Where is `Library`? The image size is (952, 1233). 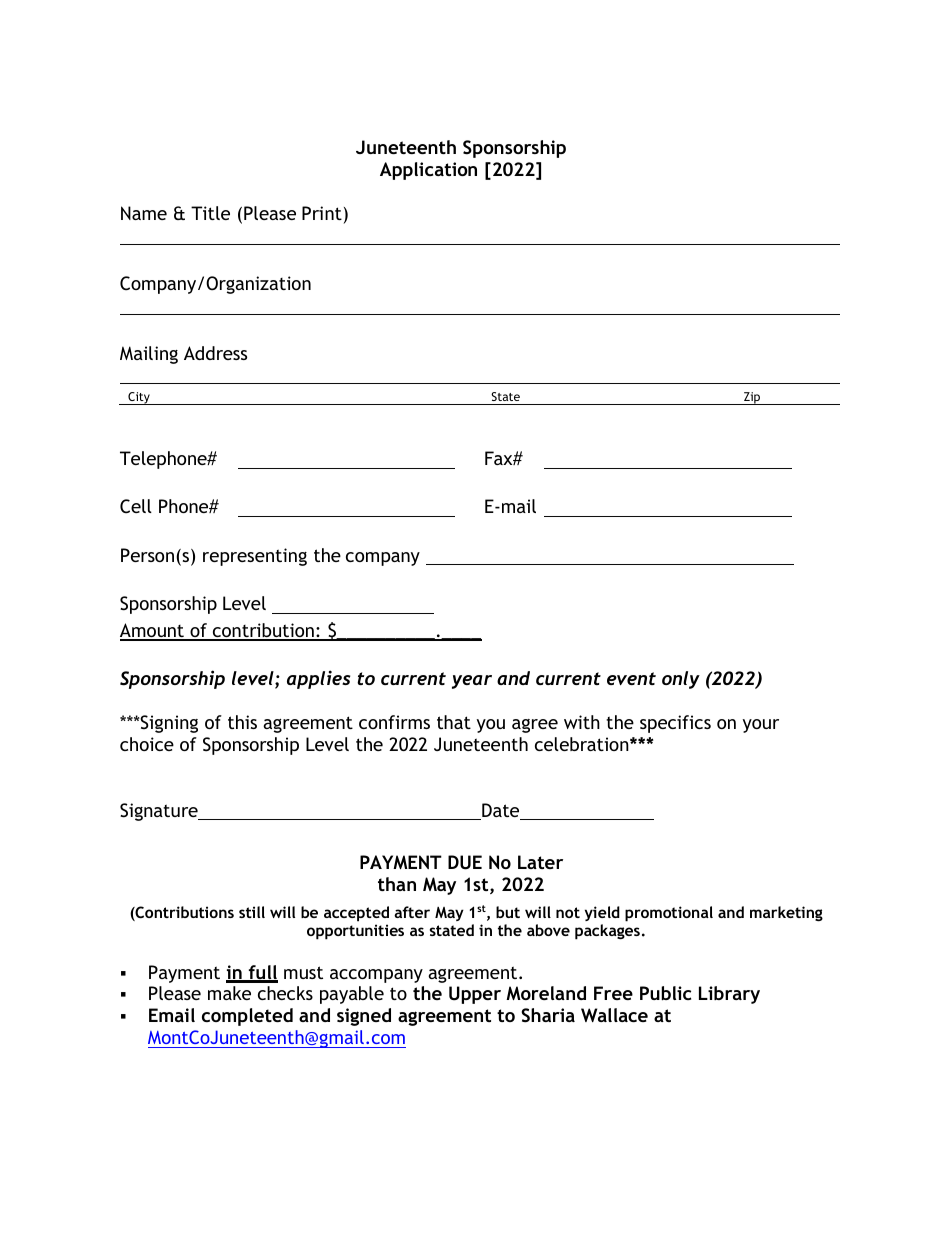 Library is located at coordinates (729, 995).
